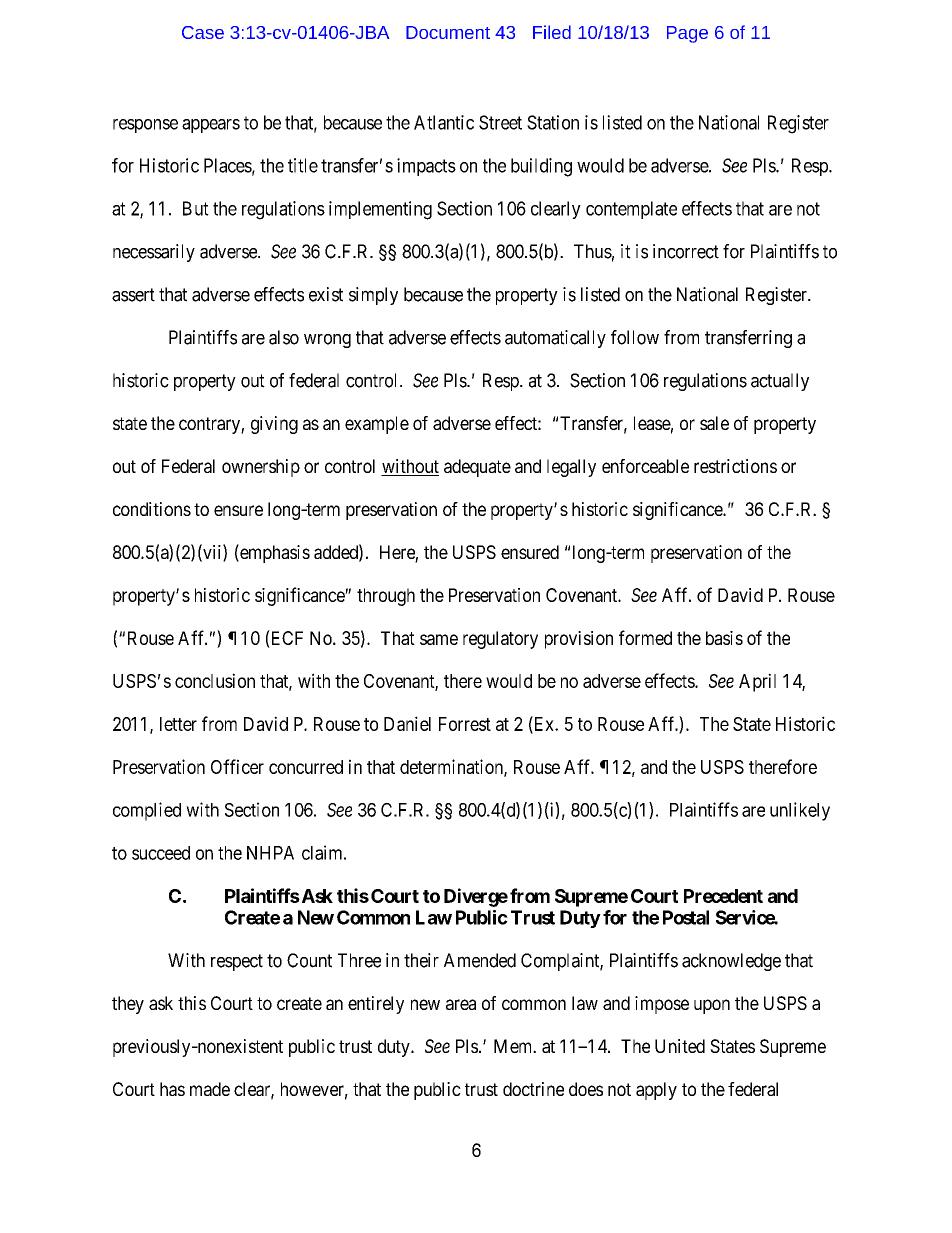 The width and height of the screenshot is (952, 1233). Describe the element at coordinates (154, 253) in the screenshot. I see `necessarily` at that location.
